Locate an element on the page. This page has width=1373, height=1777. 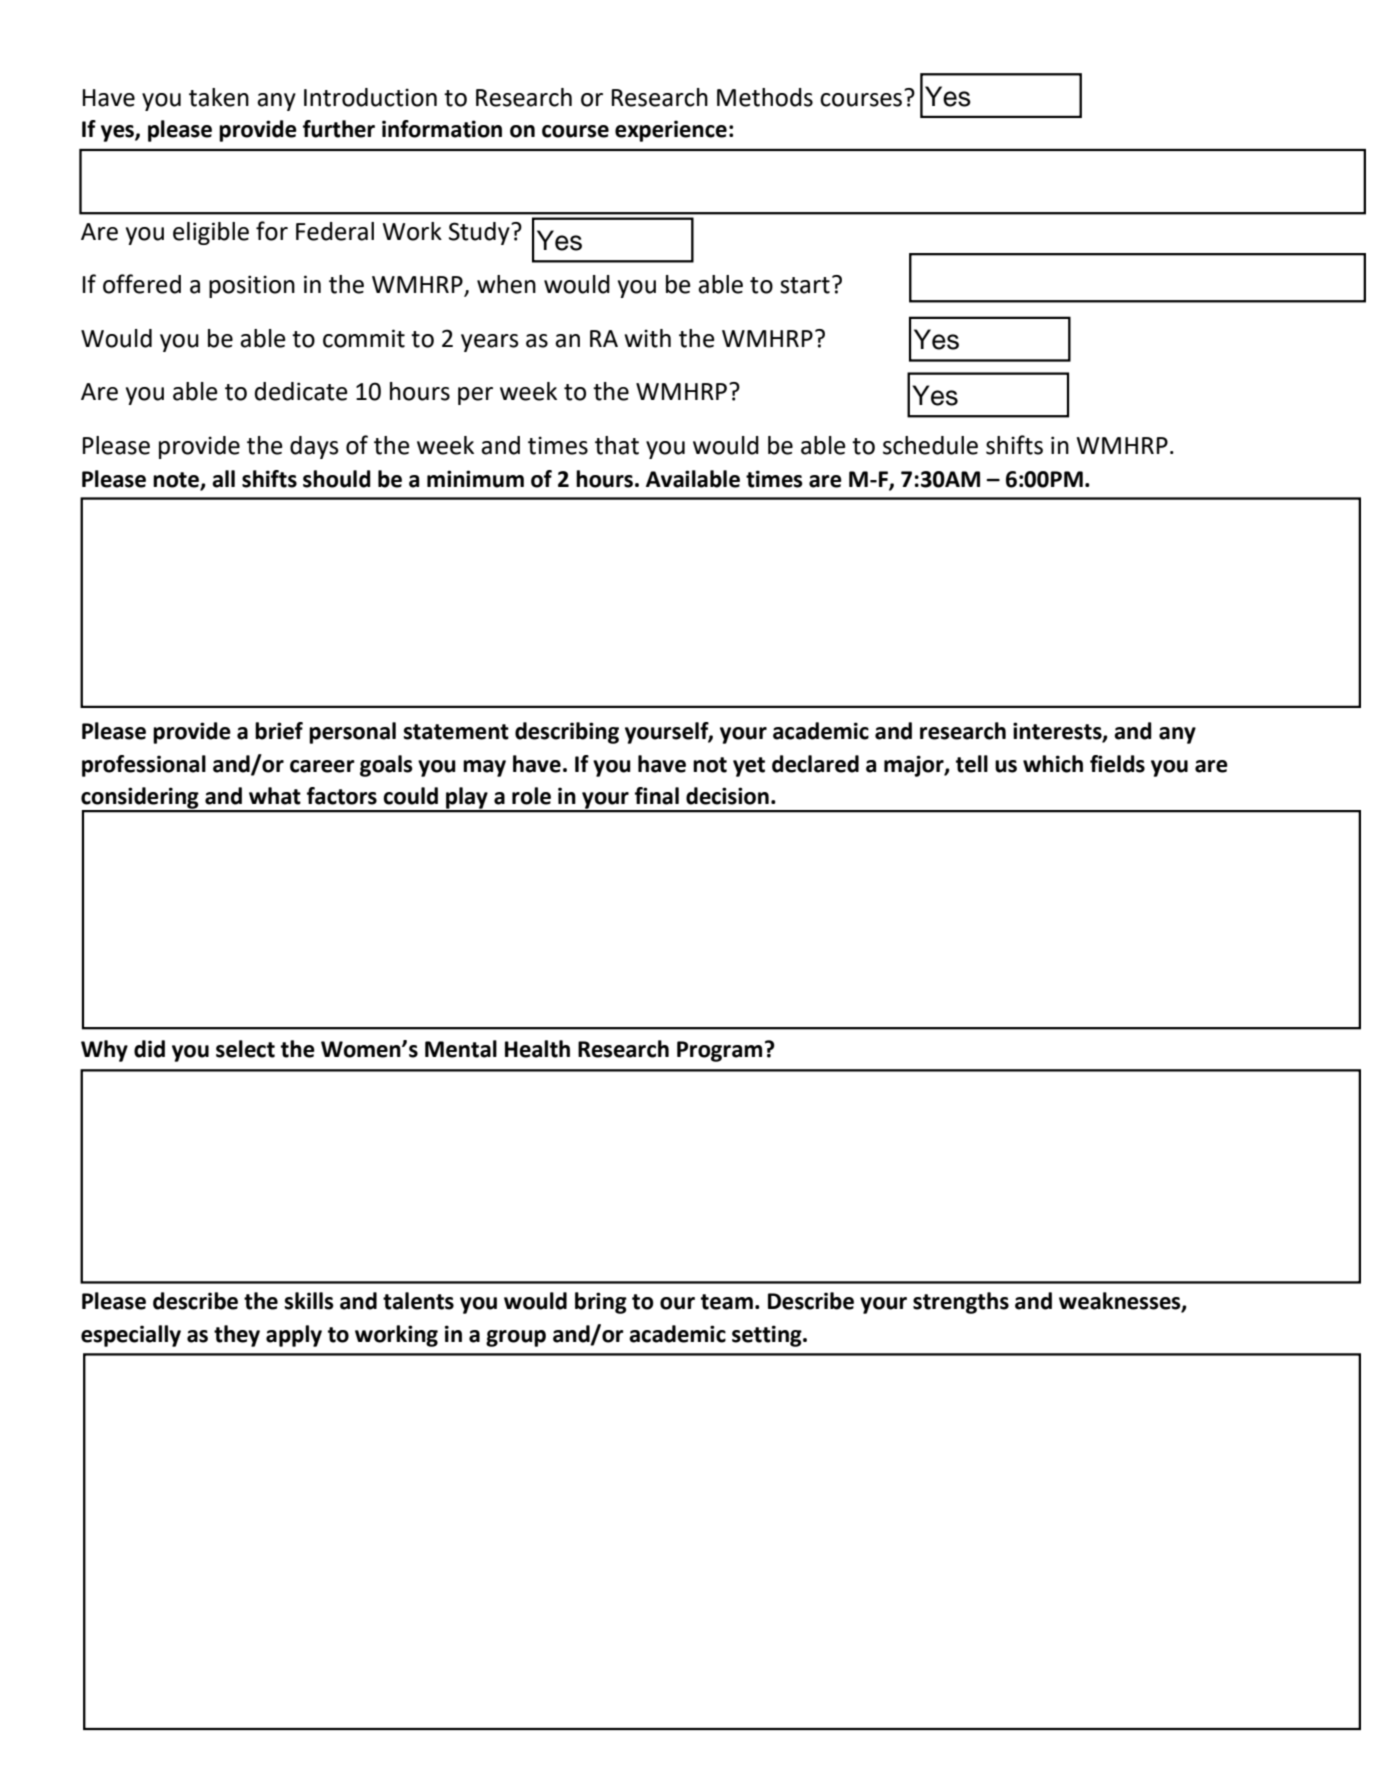
Program is located at coordinates (719, 1051).
